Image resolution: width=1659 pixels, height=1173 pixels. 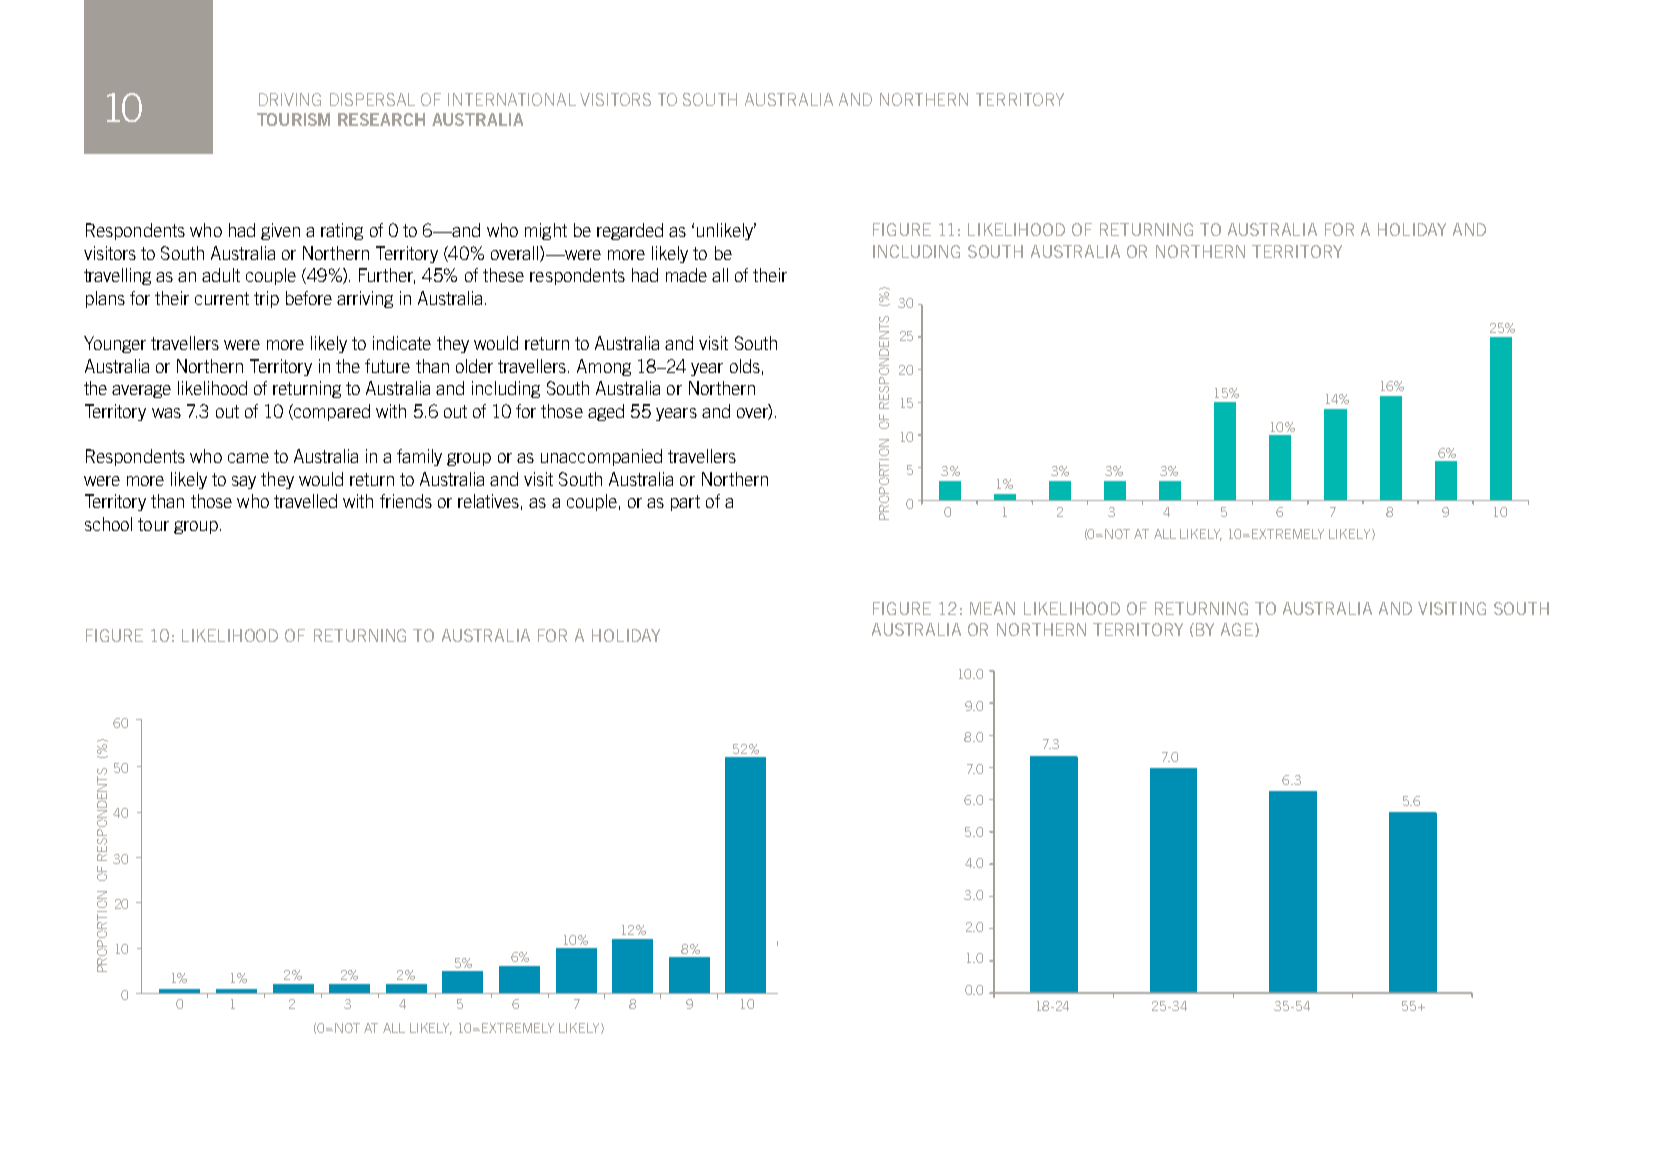 What do you see at coordinates (992, 608) in the image?
I see `MEAN` at bounding box center [992, 608].
